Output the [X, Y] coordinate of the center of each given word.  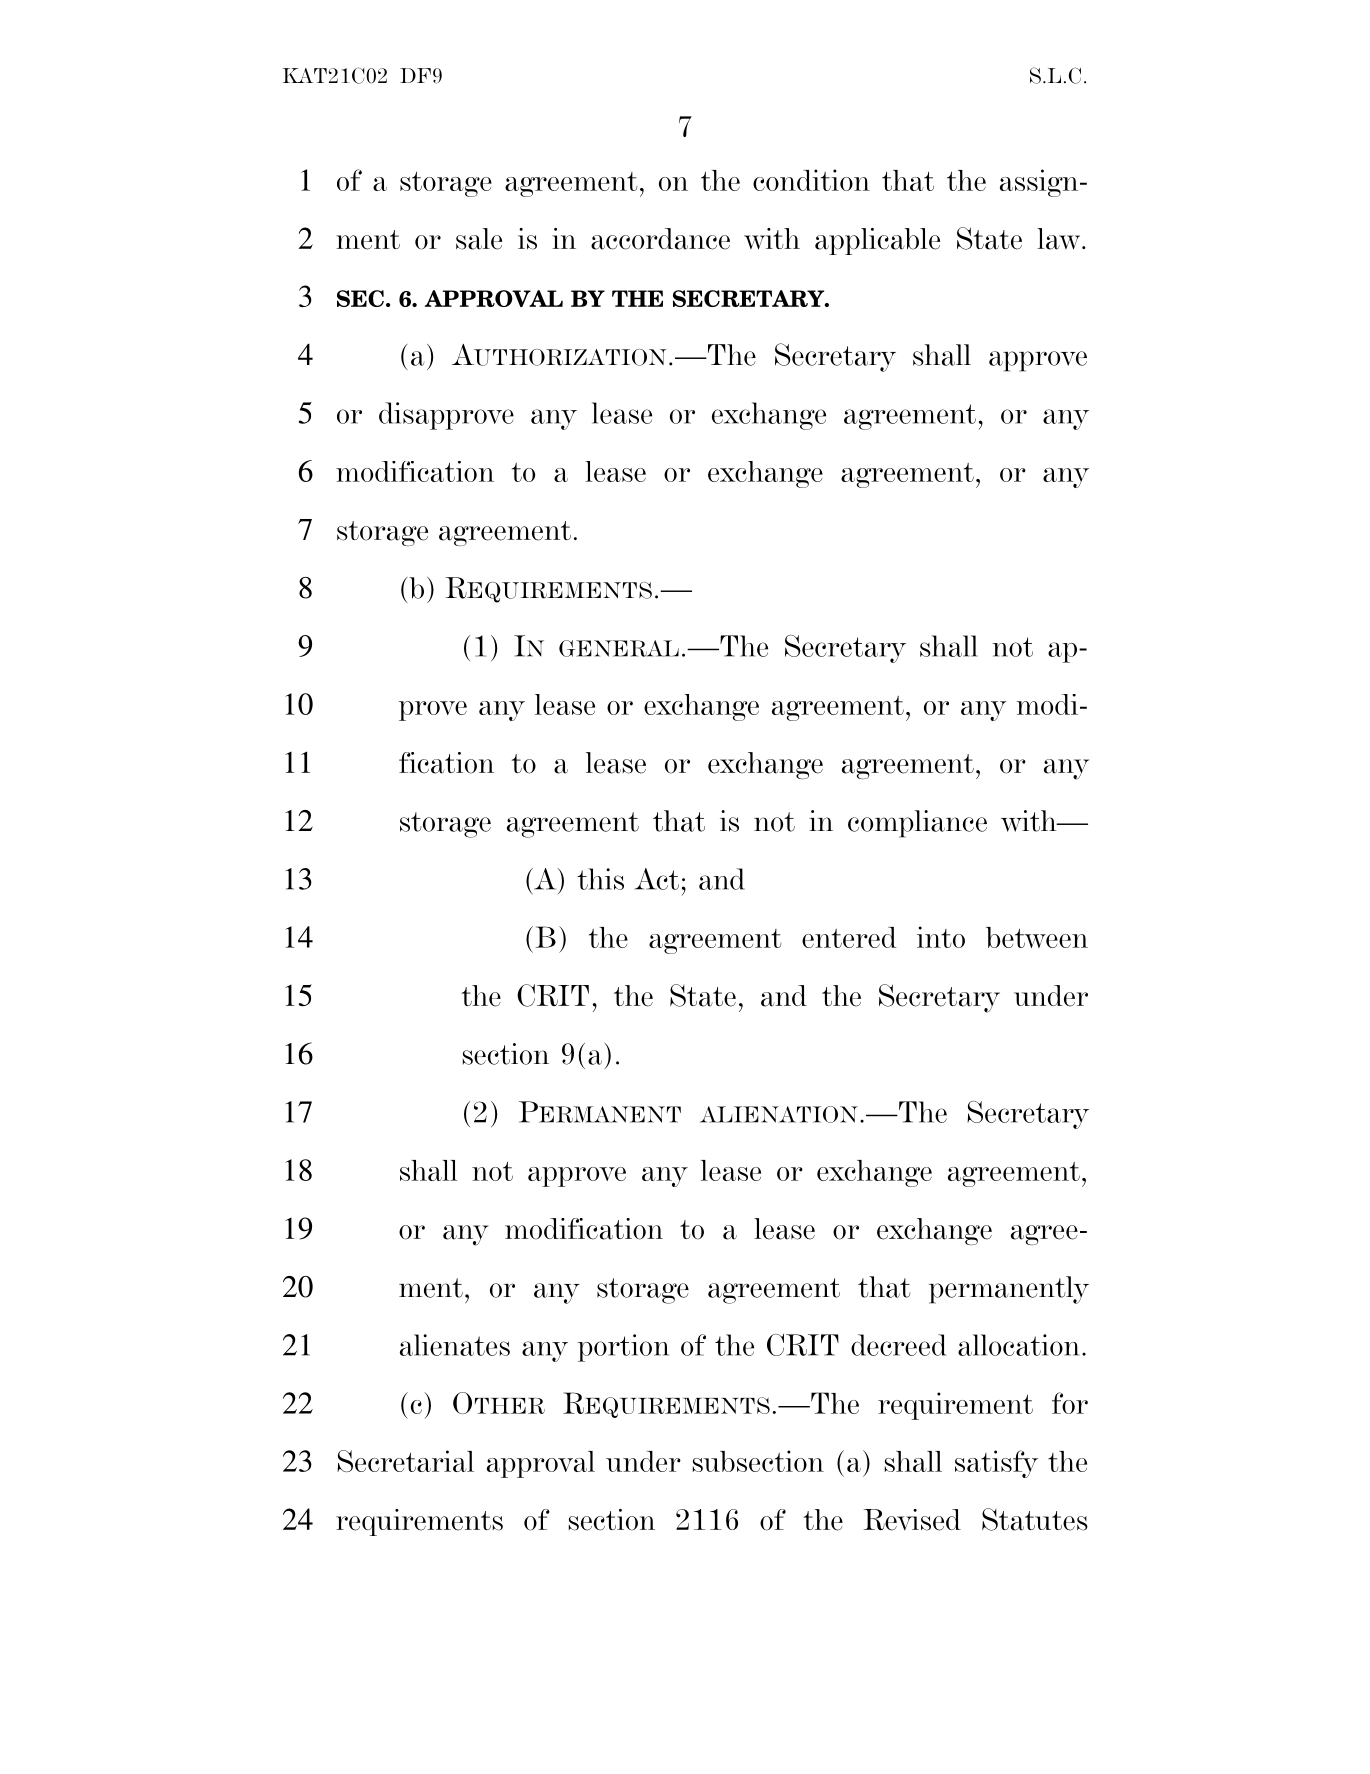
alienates [455, 1345]
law [1060, 239]
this [600, 879]
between [1037, 937]
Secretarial [405, 1461]
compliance [917, 824]
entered [849, 937]
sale [479, 239]
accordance [660, 239]
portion [623, 1348]
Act [657, 879]
